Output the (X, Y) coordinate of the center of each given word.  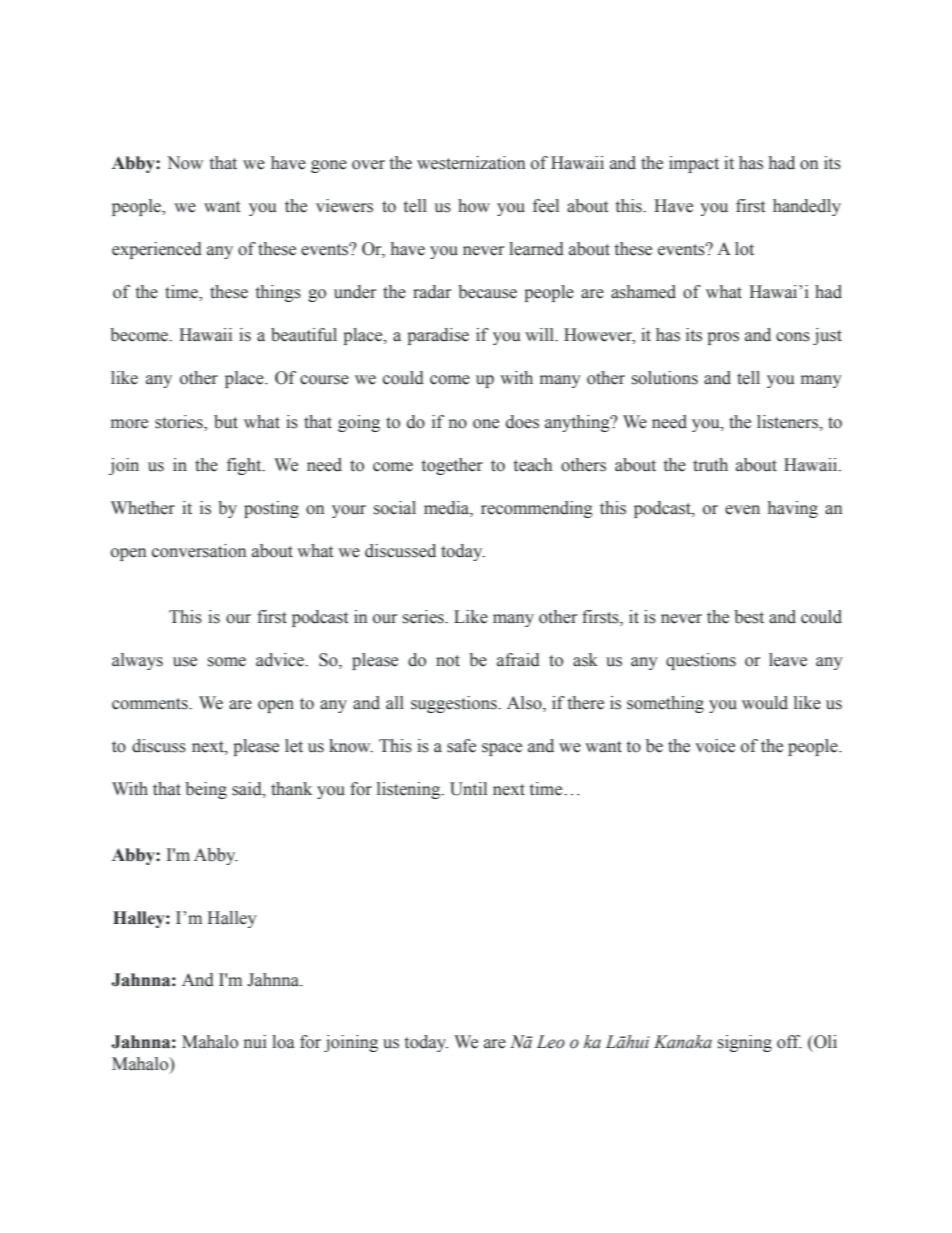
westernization (471, 163)
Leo (551, 1042)
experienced (157, 250)
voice (715, 746)
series (424, 617)
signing (745, 1043)
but (226, 422)
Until (468, 789)
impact (694, 164)
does (522, 422)
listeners (789, 422)
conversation (199, 551)
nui (255, 1042)
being (206, 790)
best (749, 617)
